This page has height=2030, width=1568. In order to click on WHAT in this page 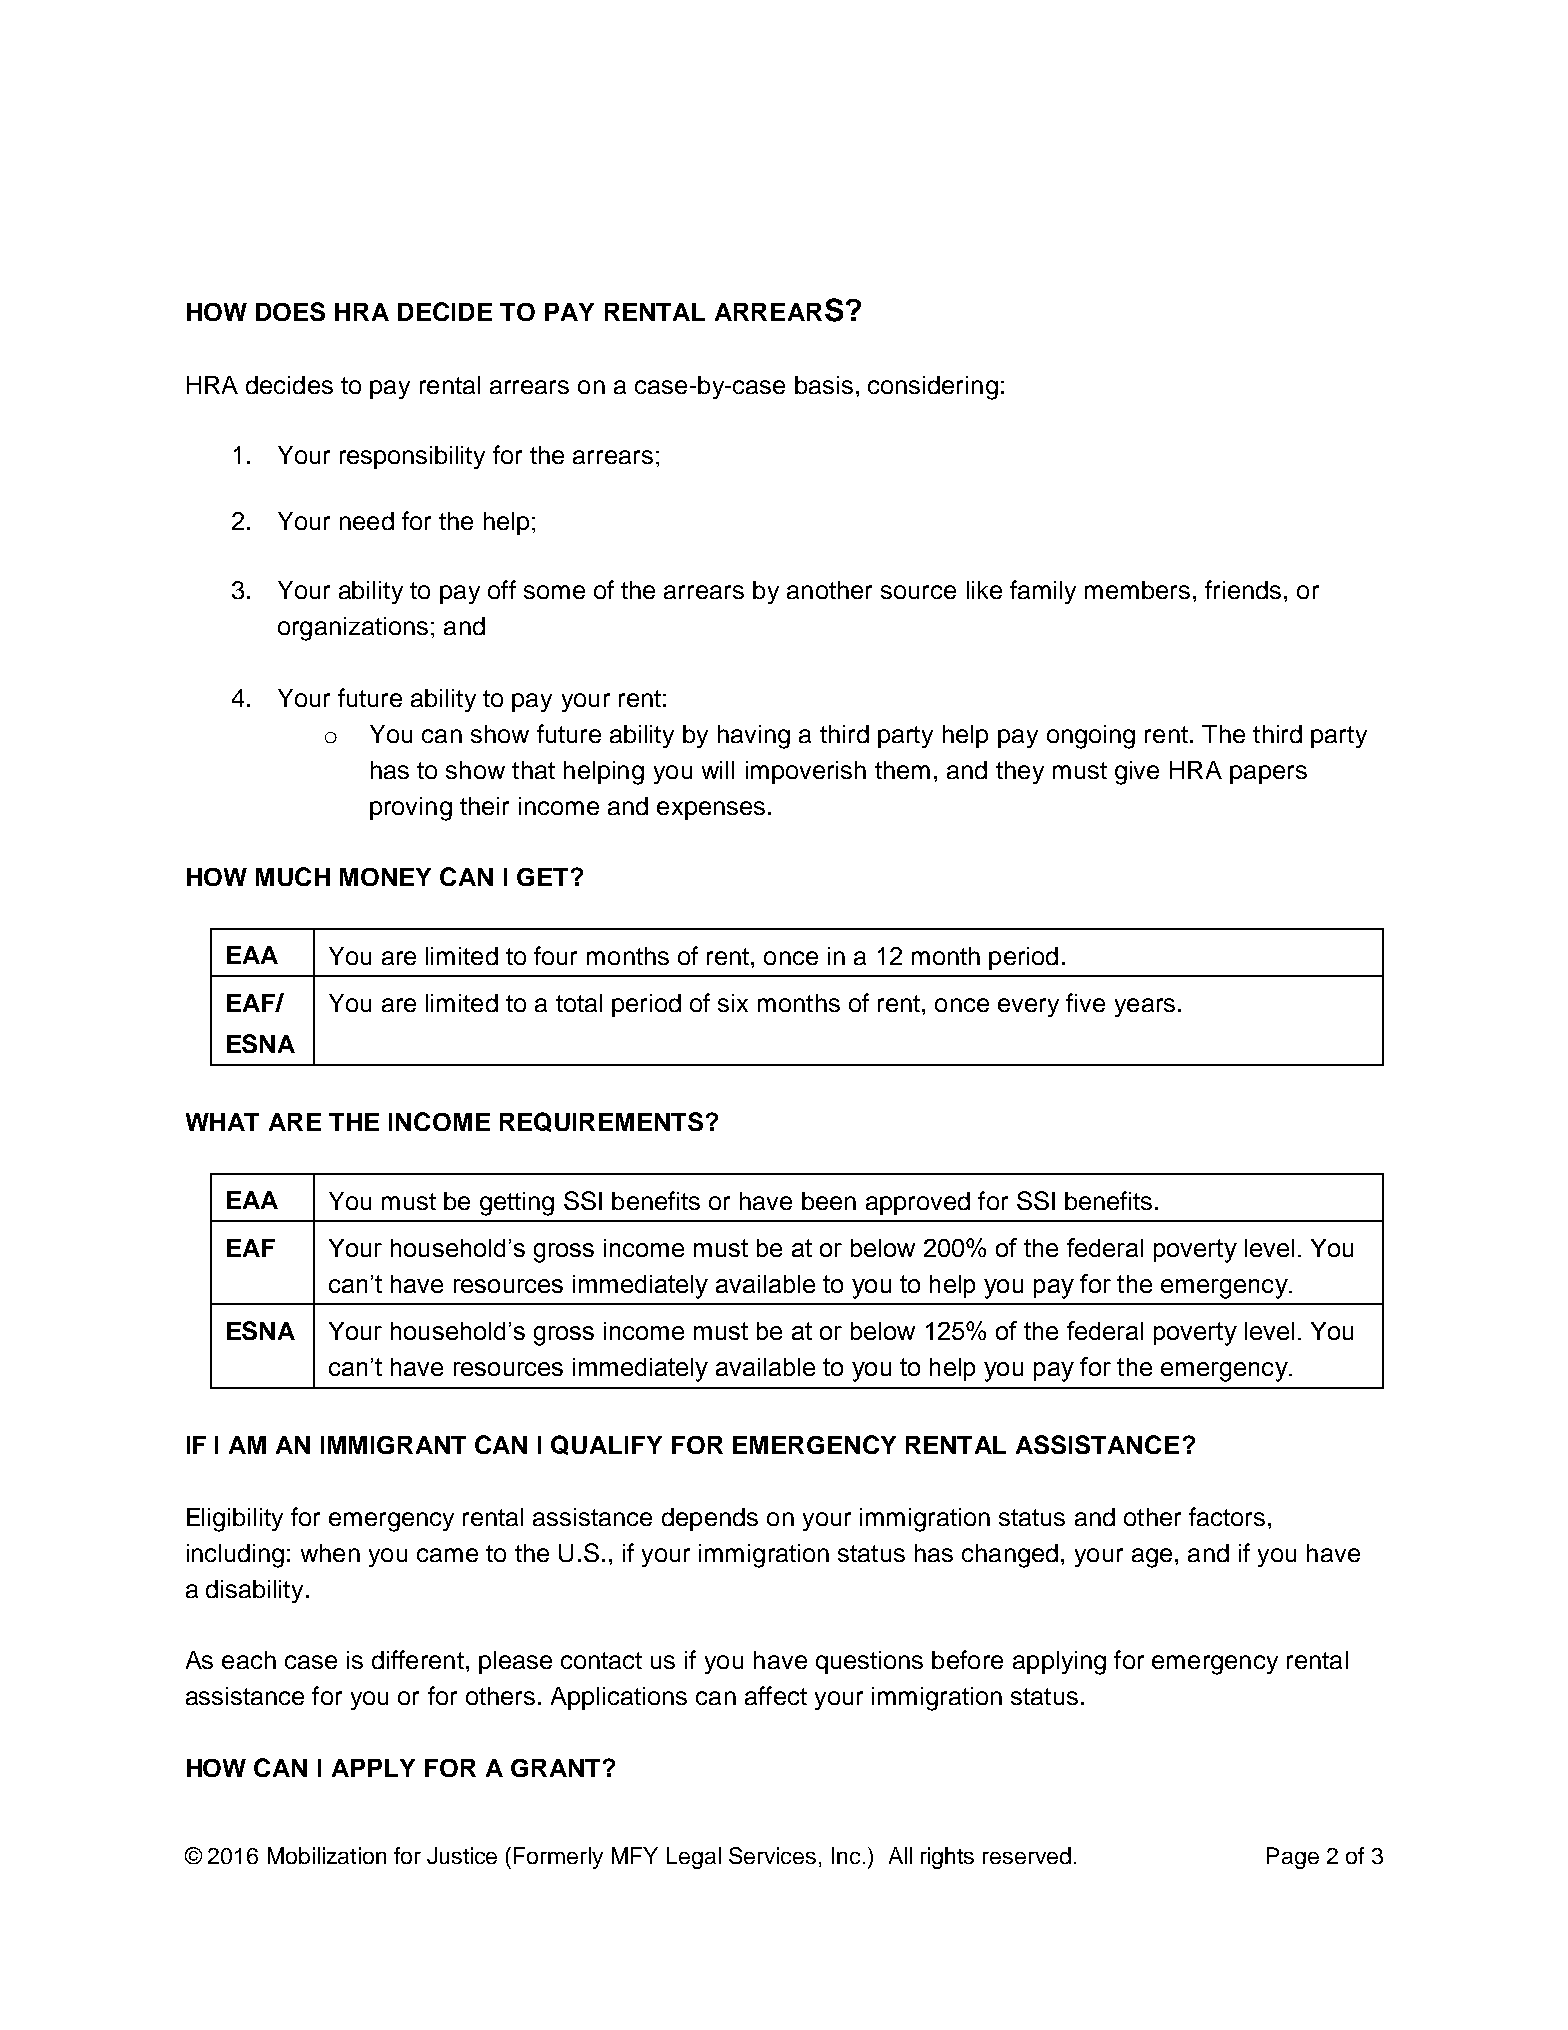, I will do `click(222, 1122)`.
